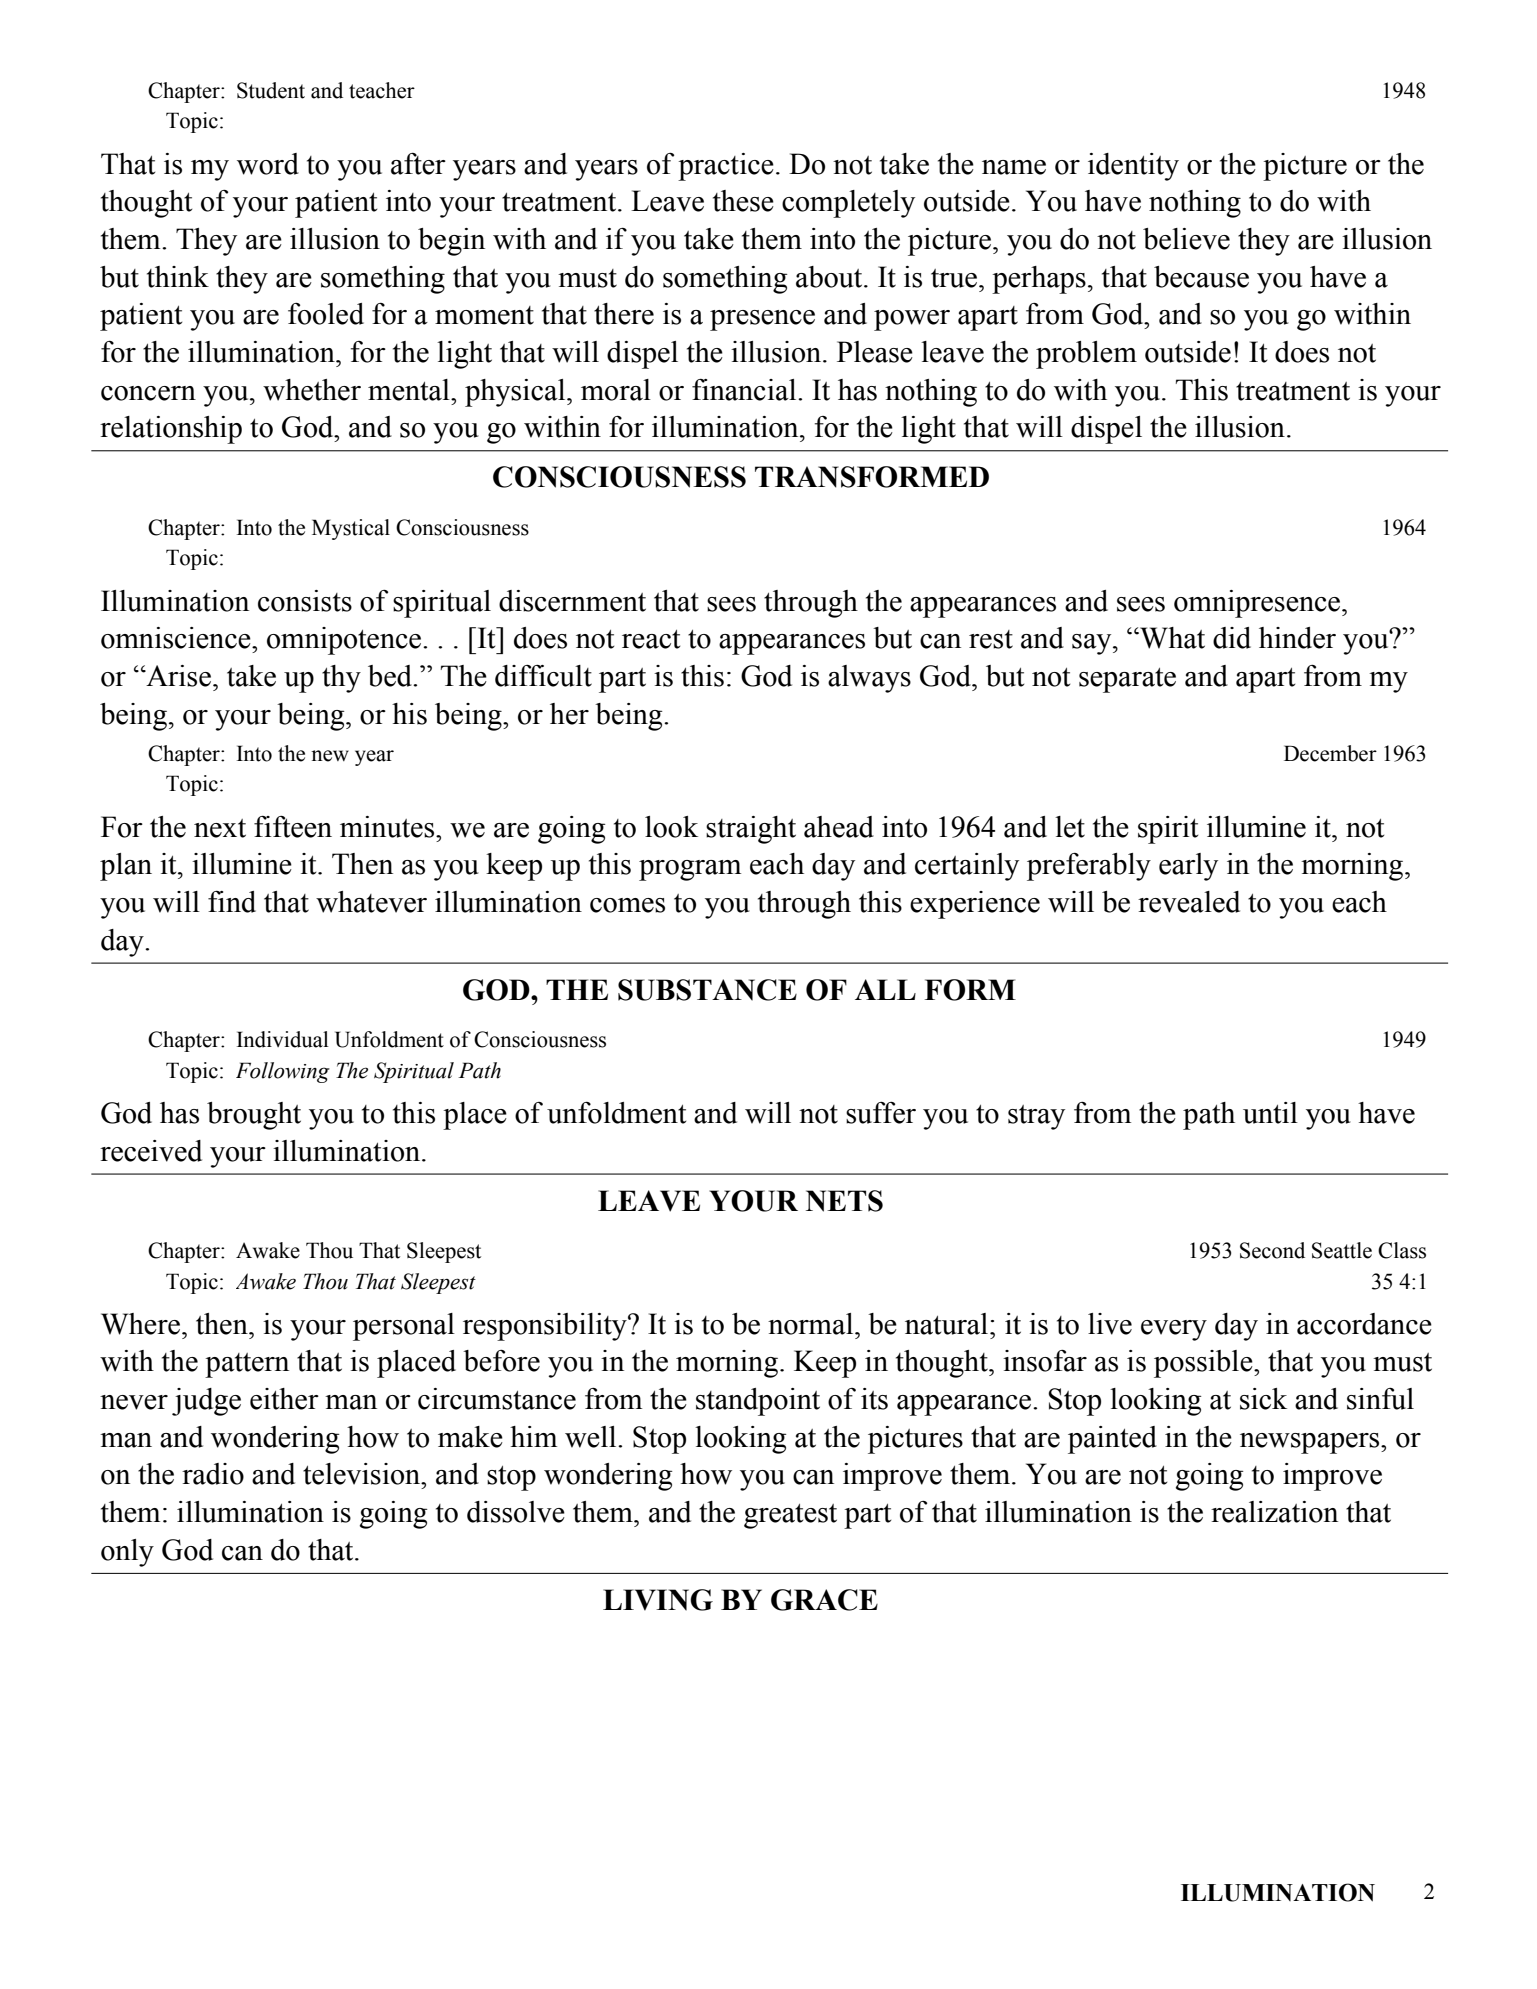 The width and height of the document is (1537, 1989). Describe the element at coordinates (726, 167) in the document. I see `practice` at that location.
